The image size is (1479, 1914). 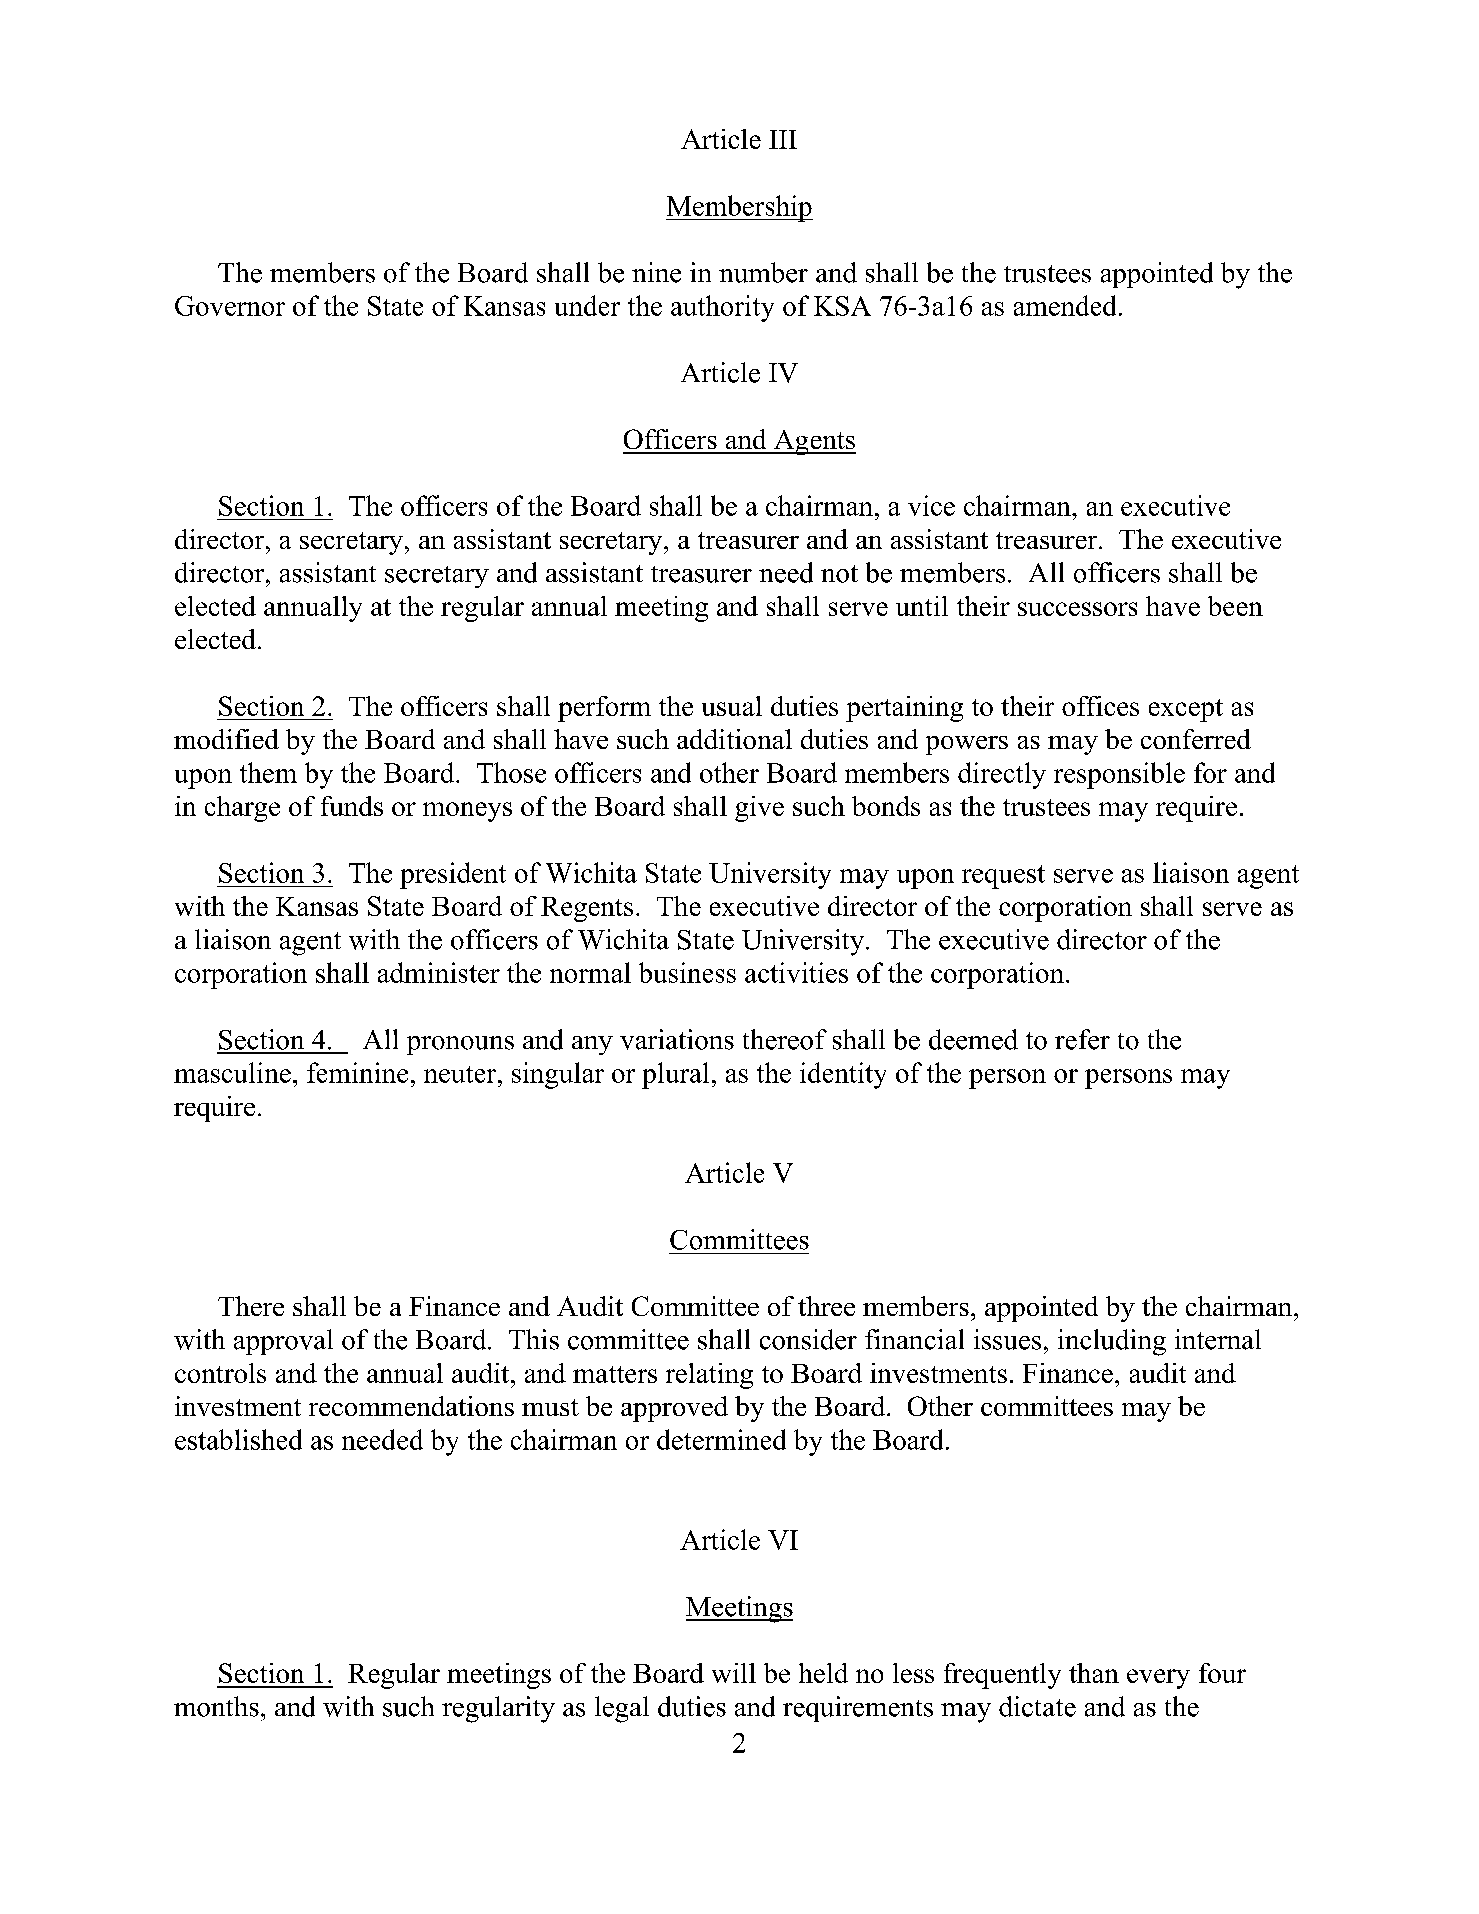 I want to click on months, so click(x=216, y=1706).
